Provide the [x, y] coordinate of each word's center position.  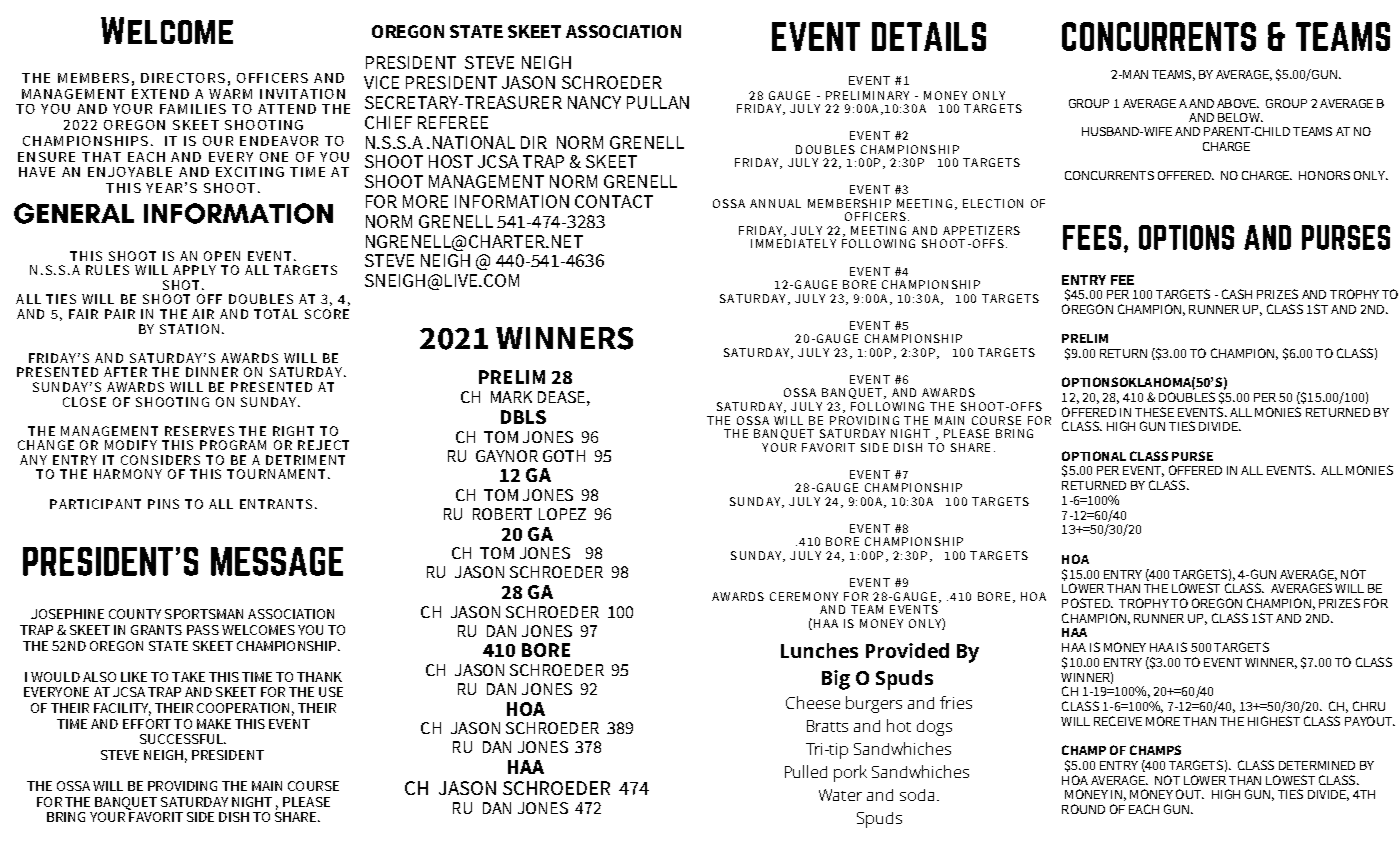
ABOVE [1237, 103]
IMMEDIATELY [793, 243]
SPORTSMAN [204, 614]
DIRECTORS [183, 78]
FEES [1092, 237]
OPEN [222, 256]
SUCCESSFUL [183, 739]
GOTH [564, 456]
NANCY [594, 102]
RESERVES [199, 431]
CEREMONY [804, 596]
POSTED [1087, 603]
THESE [1154, 412]
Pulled [806, 771]
